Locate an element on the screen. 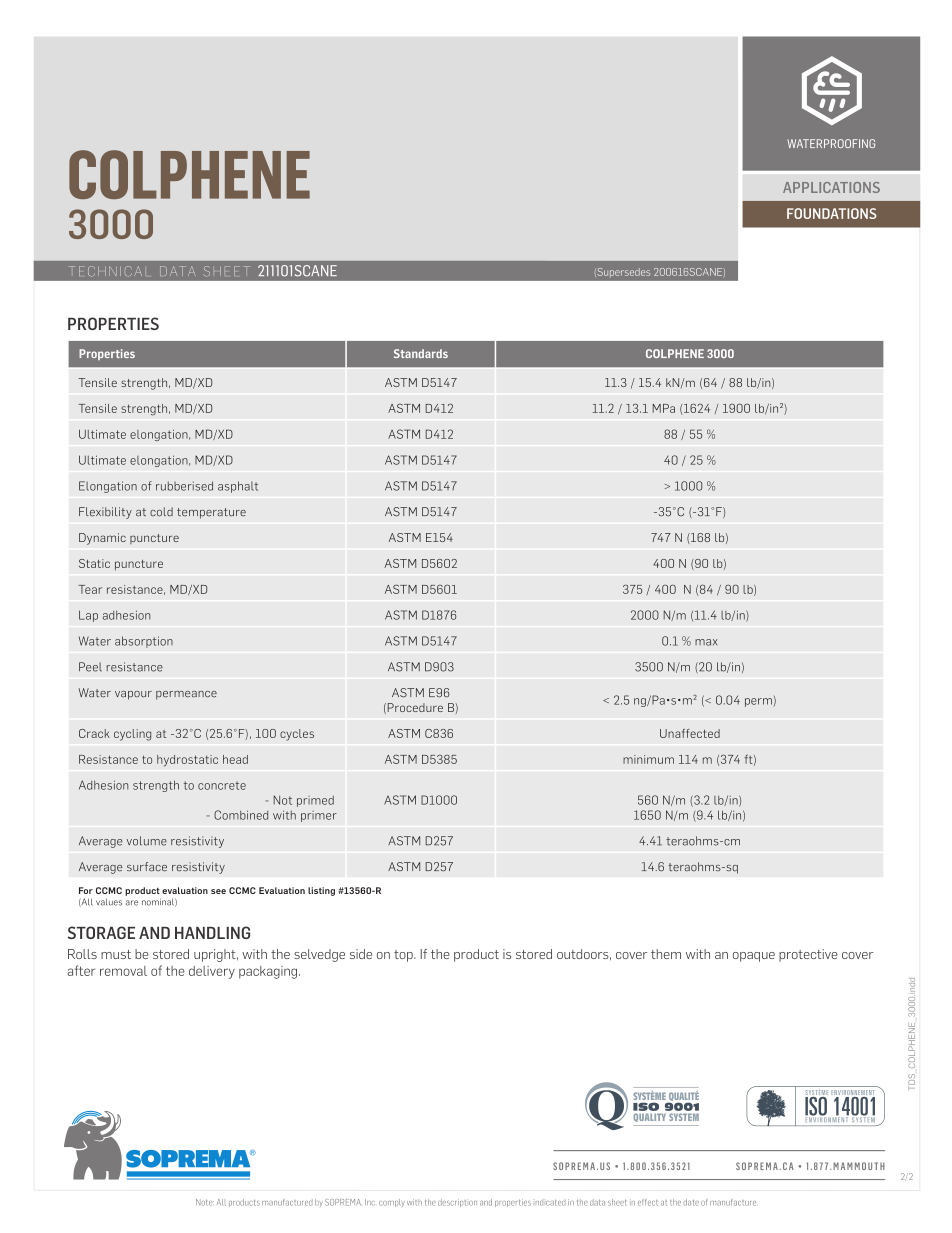 The height and width of the screenshot is (1233, 952). APPLICATIONS is located at coordinates (831, 187).
